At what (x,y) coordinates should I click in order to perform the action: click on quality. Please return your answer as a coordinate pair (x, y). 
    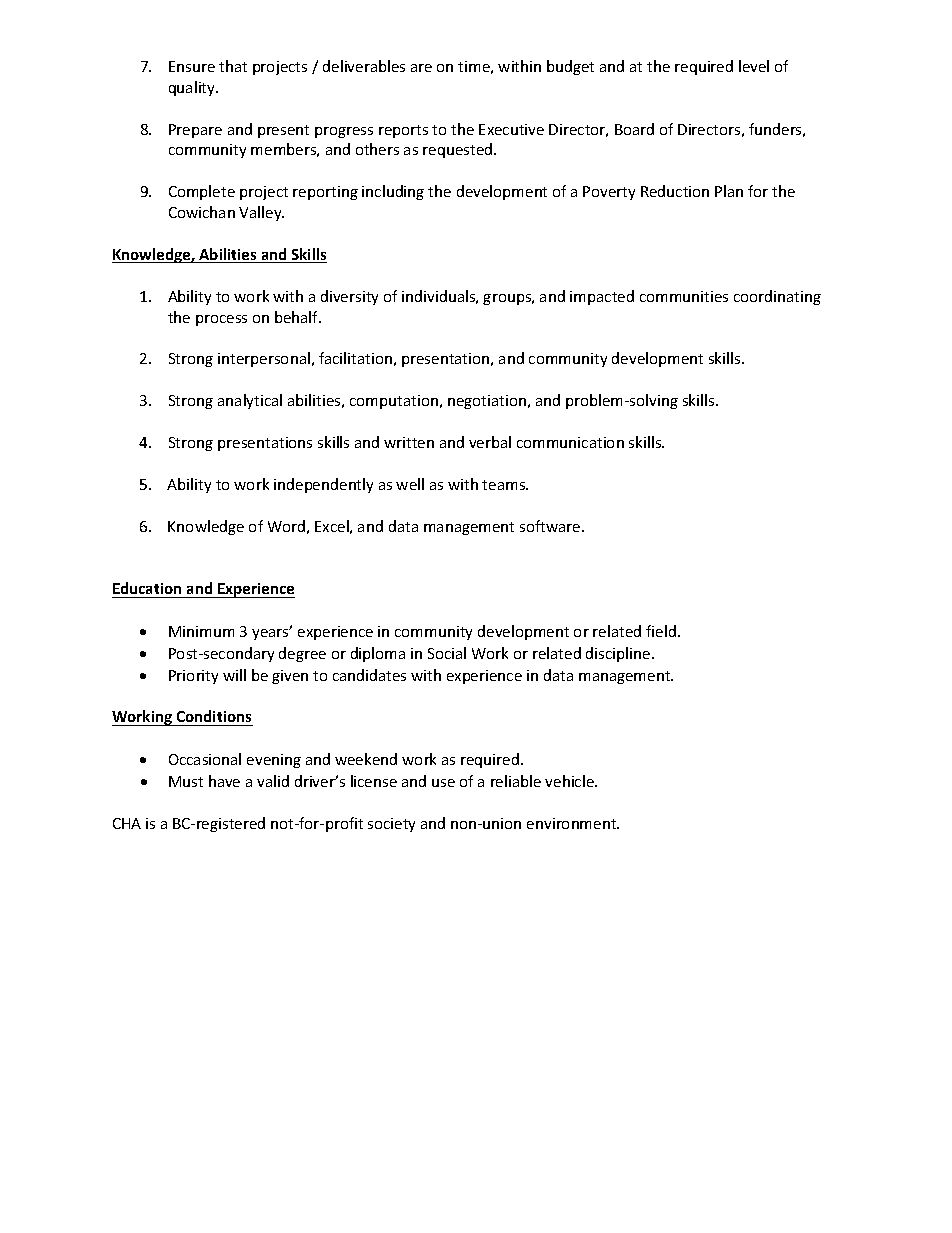
    Looking at the image, I should click on (193, 88).
